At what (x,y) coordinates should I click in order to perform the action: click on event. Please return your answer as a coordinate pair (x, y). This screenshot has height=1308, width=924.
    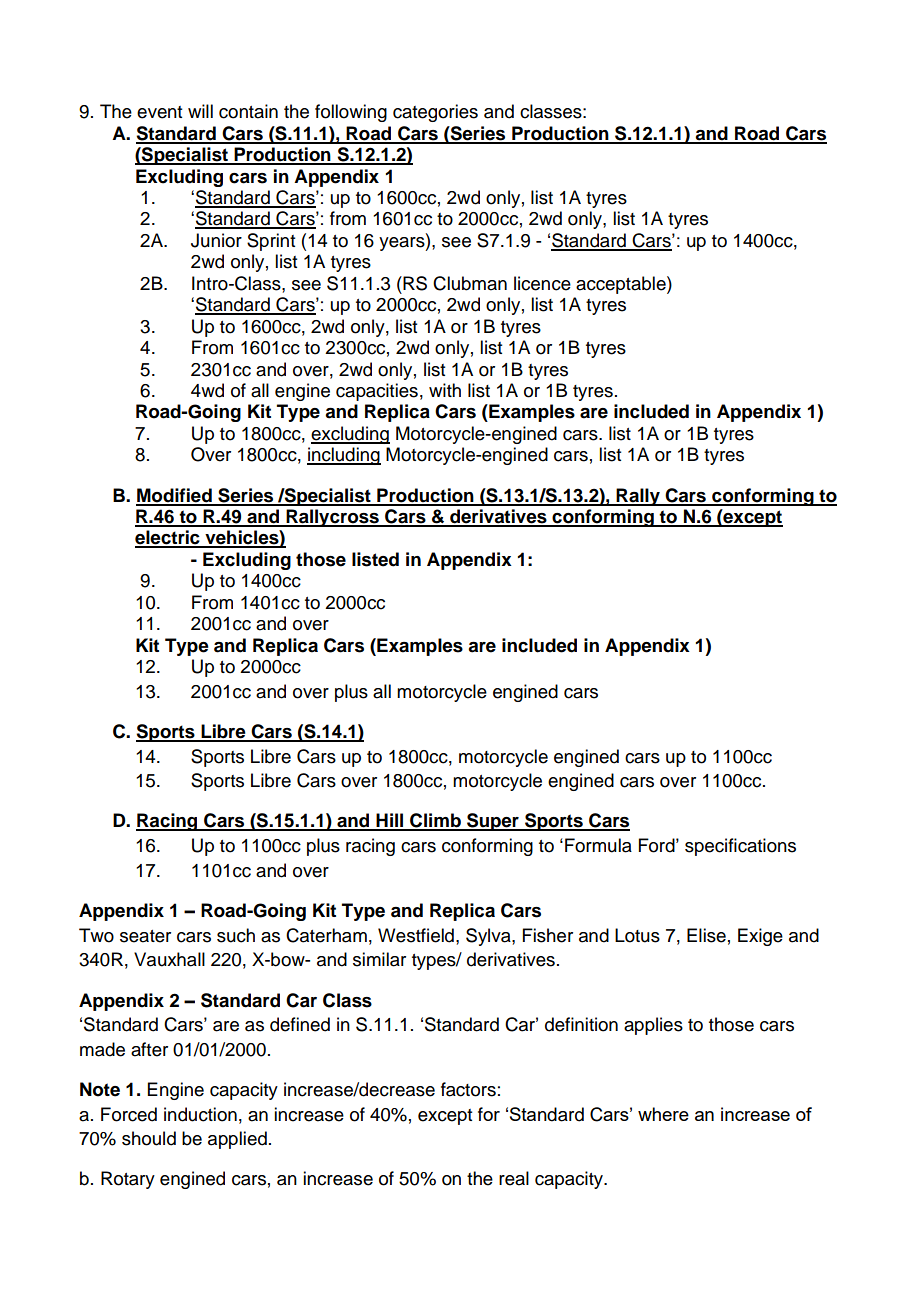
    Looking at the image, I should click on (159, 112).
